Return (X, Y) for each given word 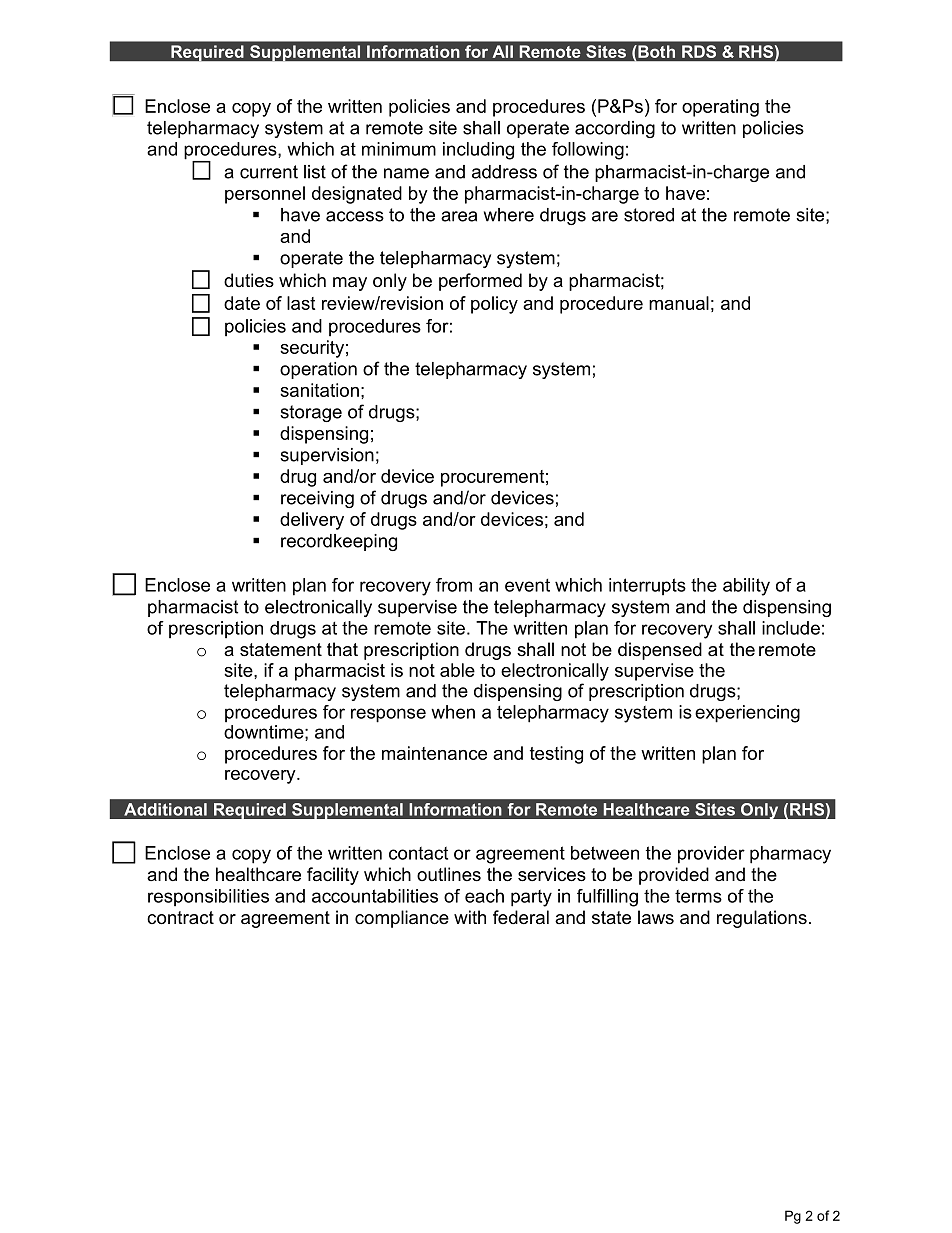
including (478, 151)
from (454, 585)
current (269, 172)
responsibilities (208, 898)
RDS (699, 51)
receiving (317, 499)
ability (746, 587)
